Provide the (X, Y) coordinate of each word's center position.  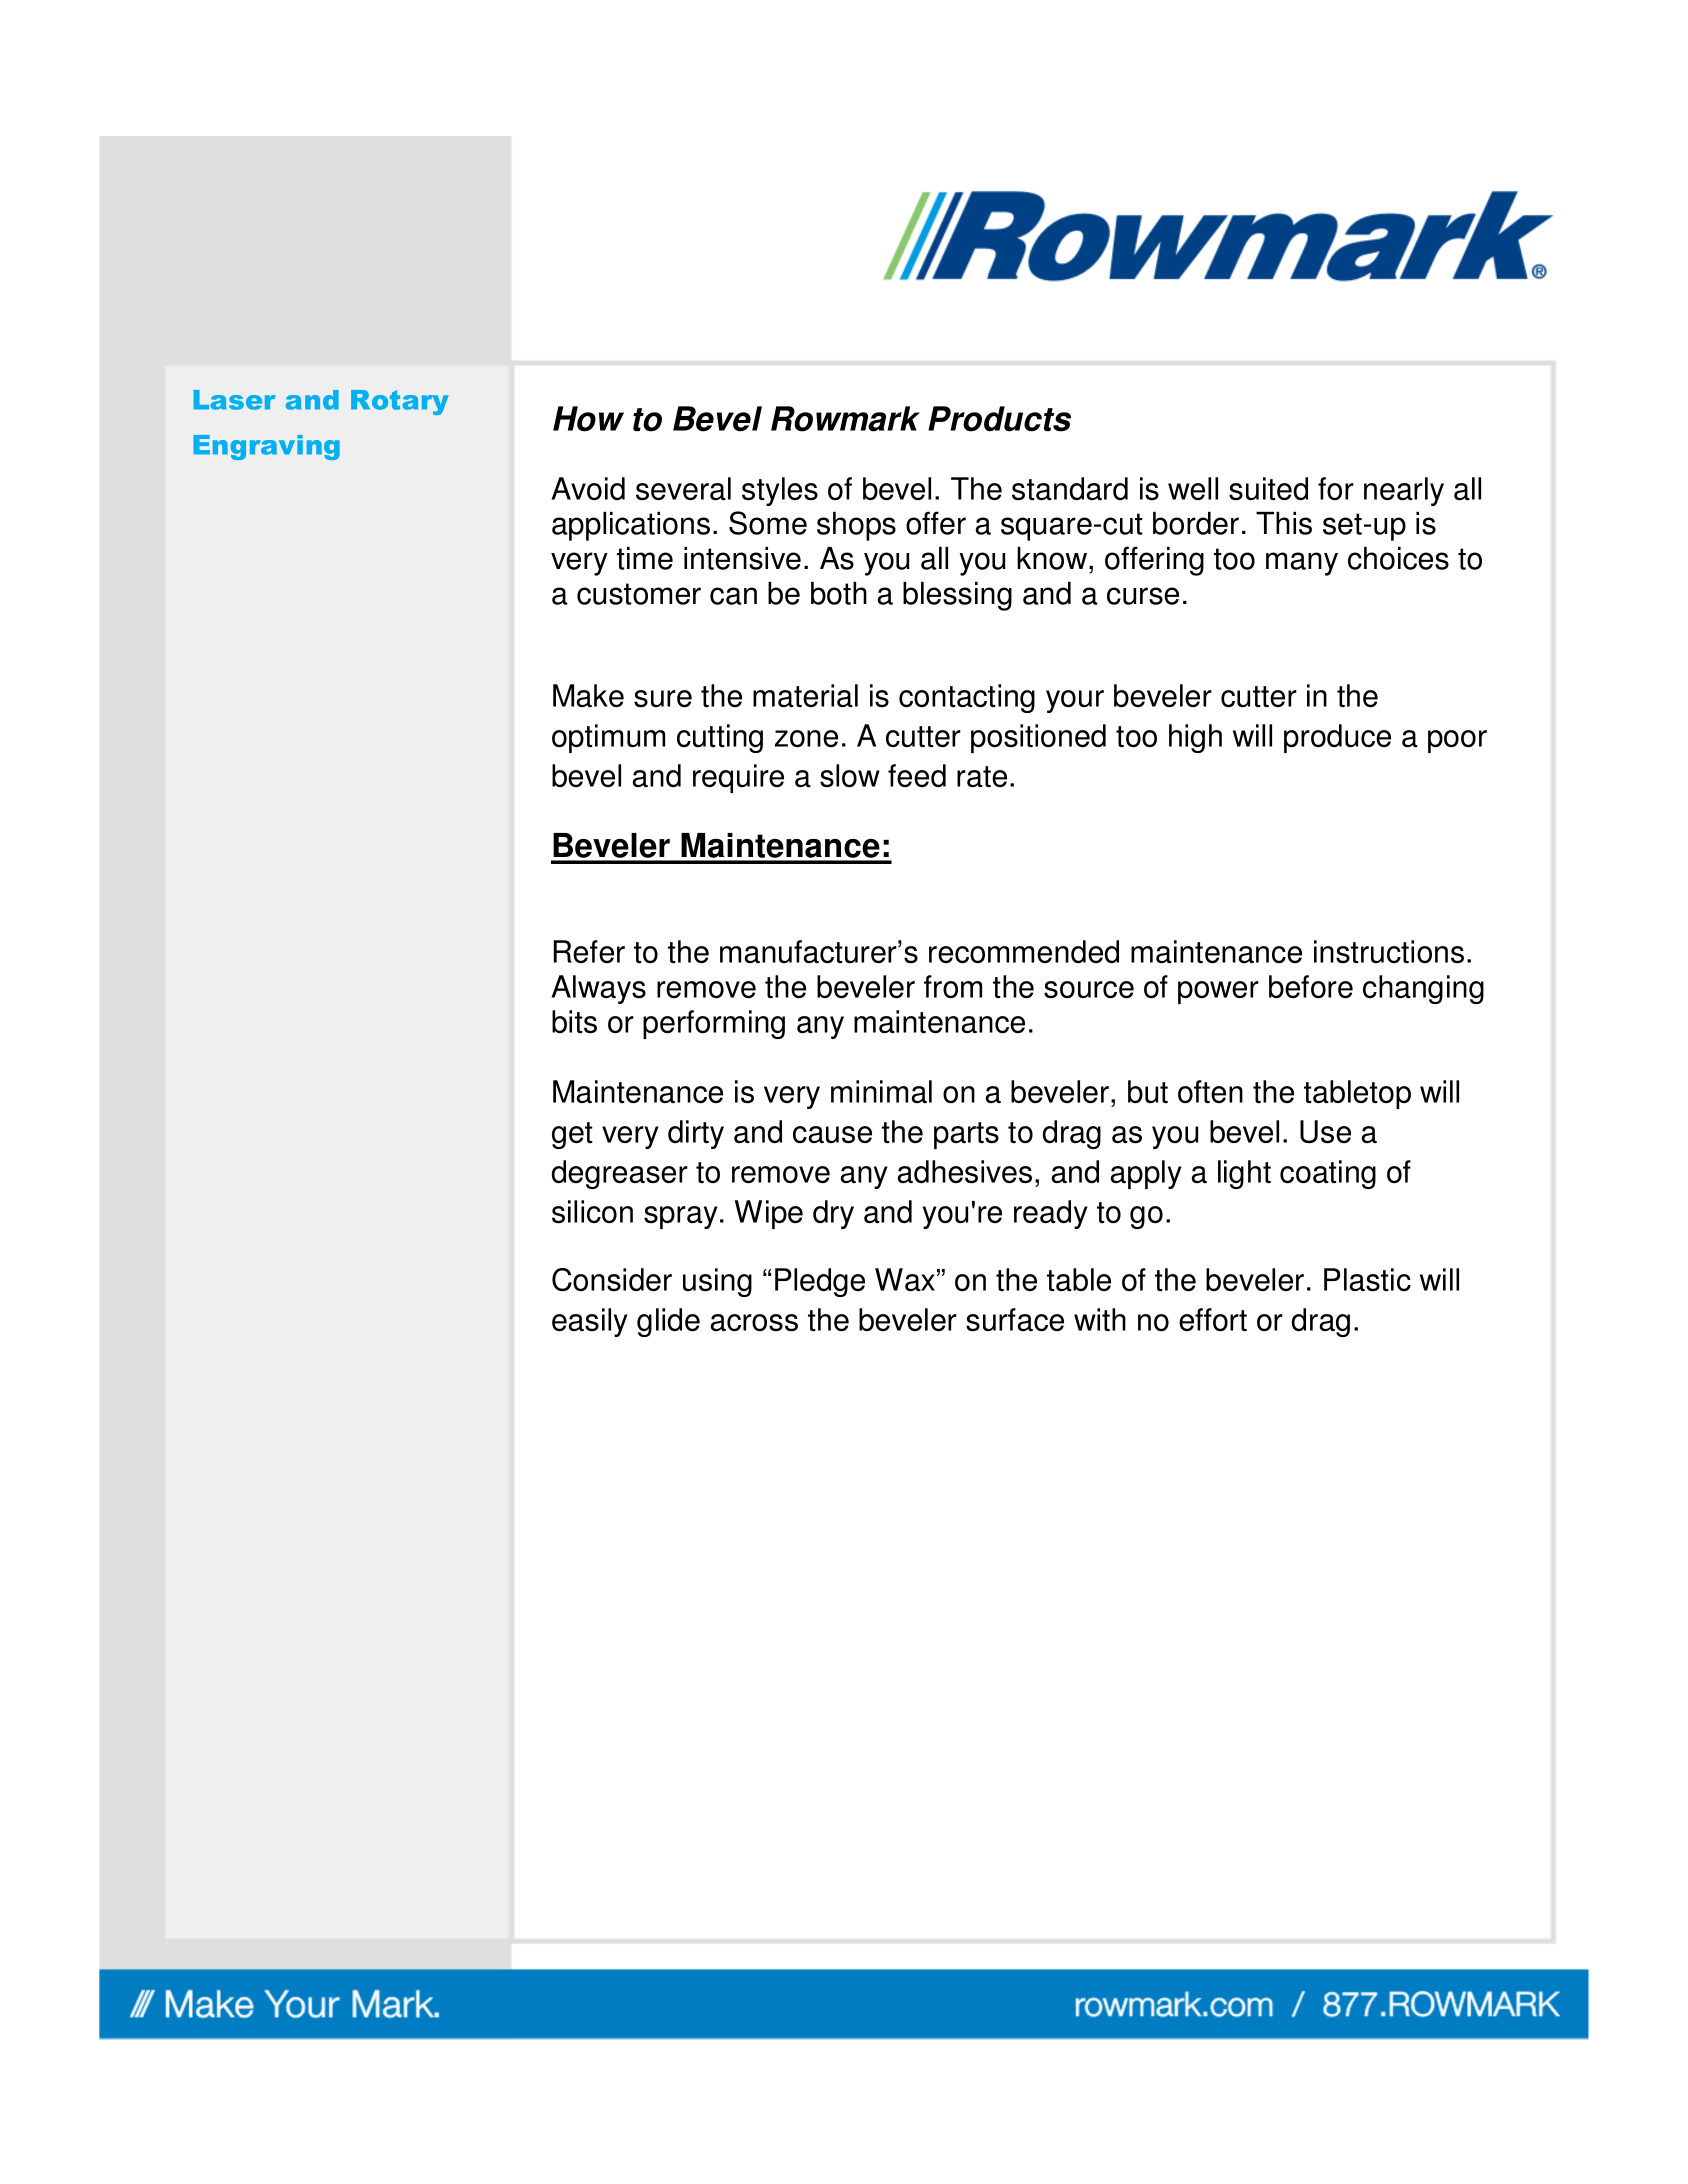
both (839, 593)
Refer (589, 951)
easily (590, 1322)
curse (1143, 596)
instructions (1389, 951)
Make (588, 695)
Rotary (400, 402)
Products (999, 419)
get (572, 1135)
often (1210, 1091)
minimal (881, 1091)
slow (850, 775)
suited (1268, 488)
